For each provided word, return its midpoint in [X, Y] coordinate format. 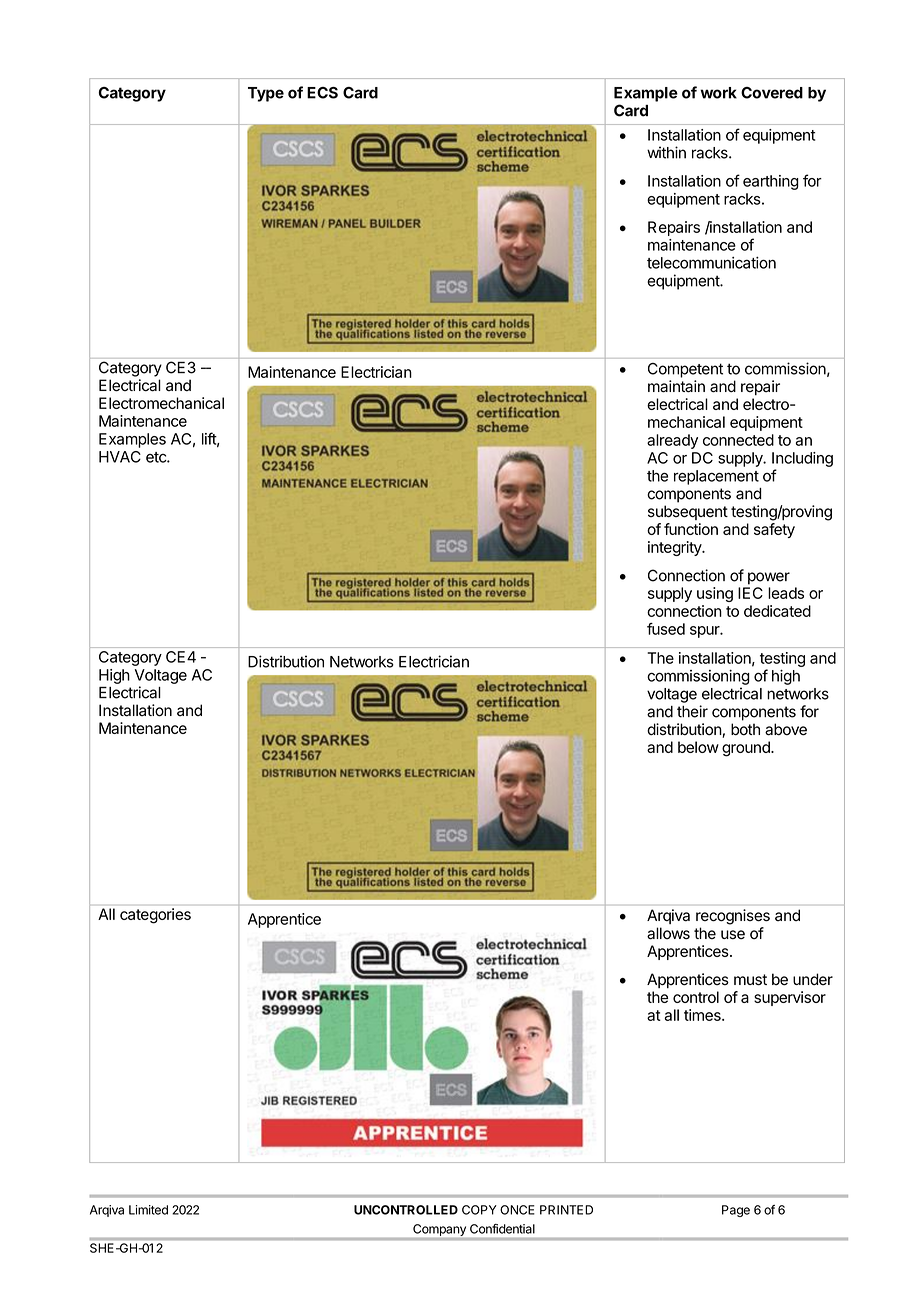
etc [157, 457]
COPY [479, 1210]
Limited [148, 1210]
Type [266, 94]
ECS [322, 93]
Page [736, 1211]
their [692, 711]
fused [666, 629]
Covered [772, 93]
